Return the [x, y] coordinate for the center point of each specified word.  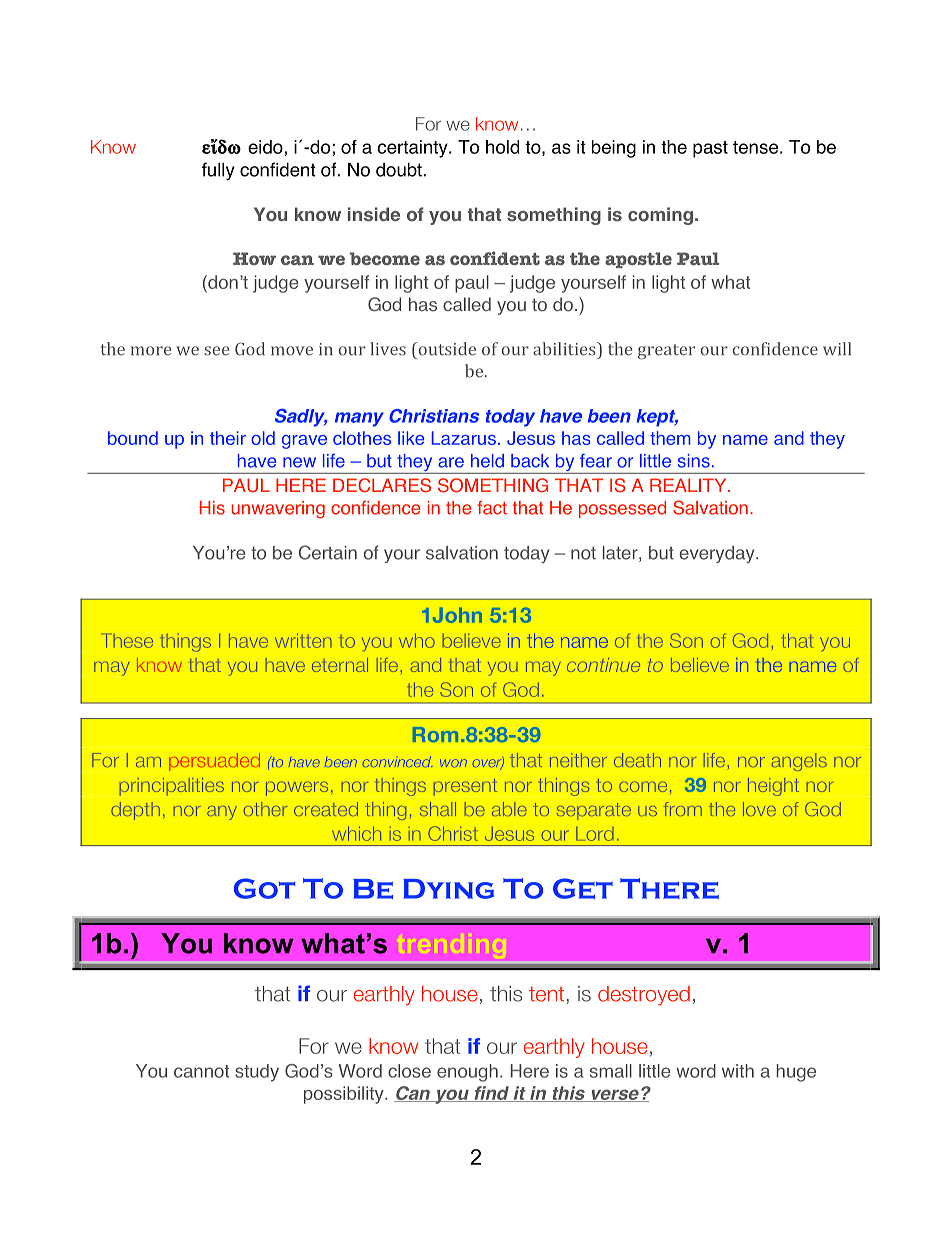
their [228, 438]
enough [467, 1073]
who [417, 641]
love [759, 809]
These [129, 641]
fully [218, 171]
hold [502, 147]
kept [657, 418]
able [509, 809]
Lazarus [463, 438]
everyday [718, 554]
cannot [201, 1071]
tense [755, 147]
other [265, 809]
